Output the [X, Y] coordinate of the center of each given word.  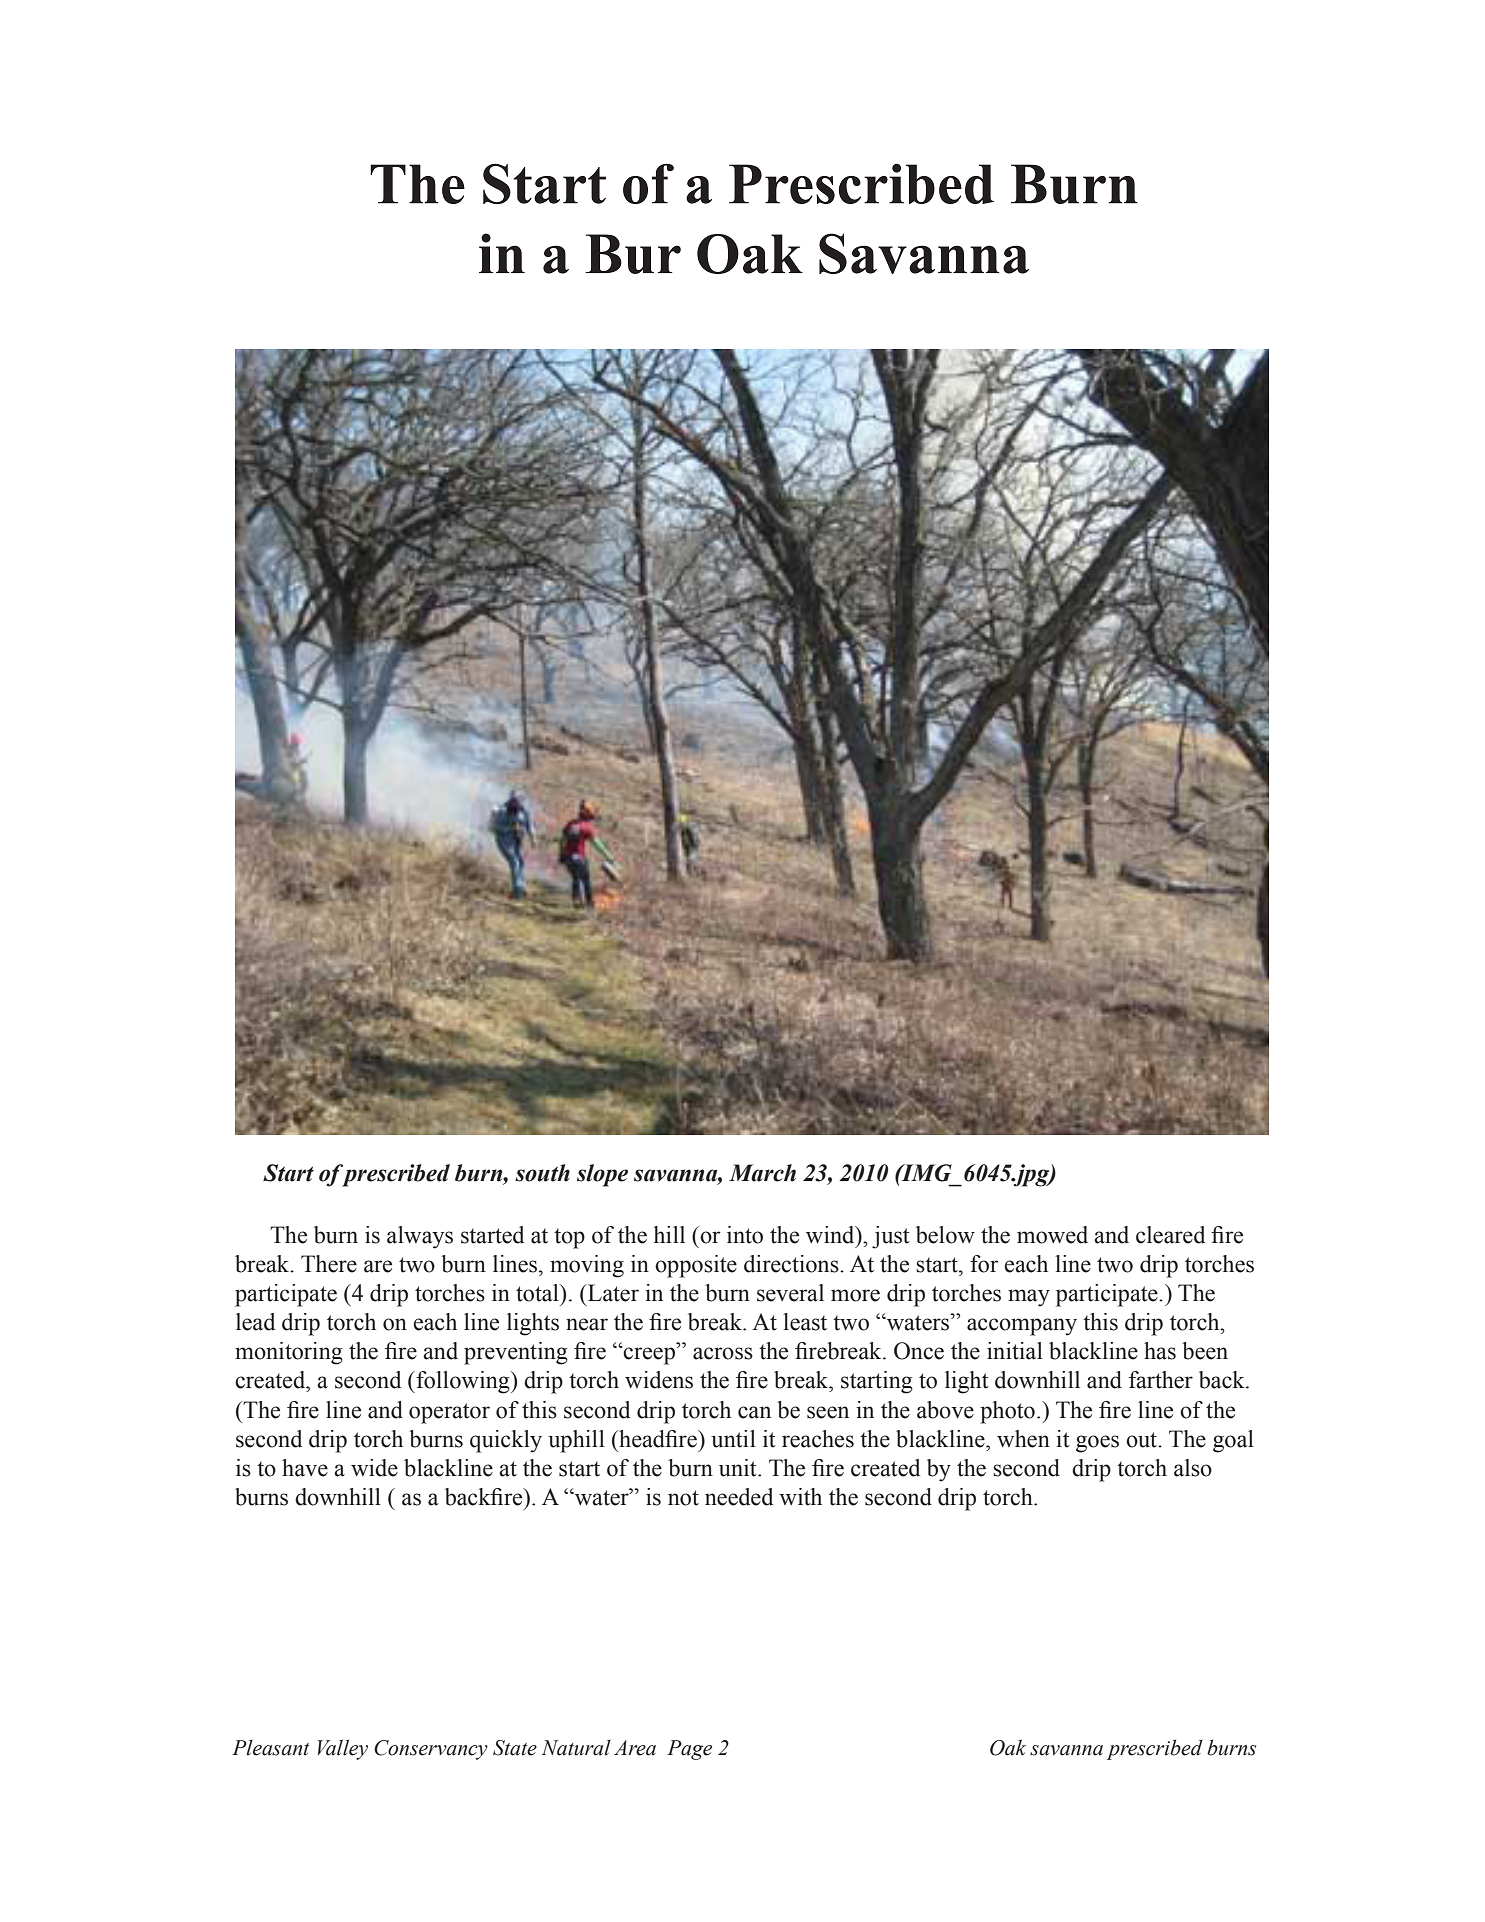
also [1193, 1468]
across [723, 1353]
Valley [342, 1749]
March [762, 1173]
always [420, 1237]
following [463, 1382]
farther [1161, 1380]
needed [739, 1497]
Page [689, 1750]
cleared [1170, 1235]
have [305, 1468]
